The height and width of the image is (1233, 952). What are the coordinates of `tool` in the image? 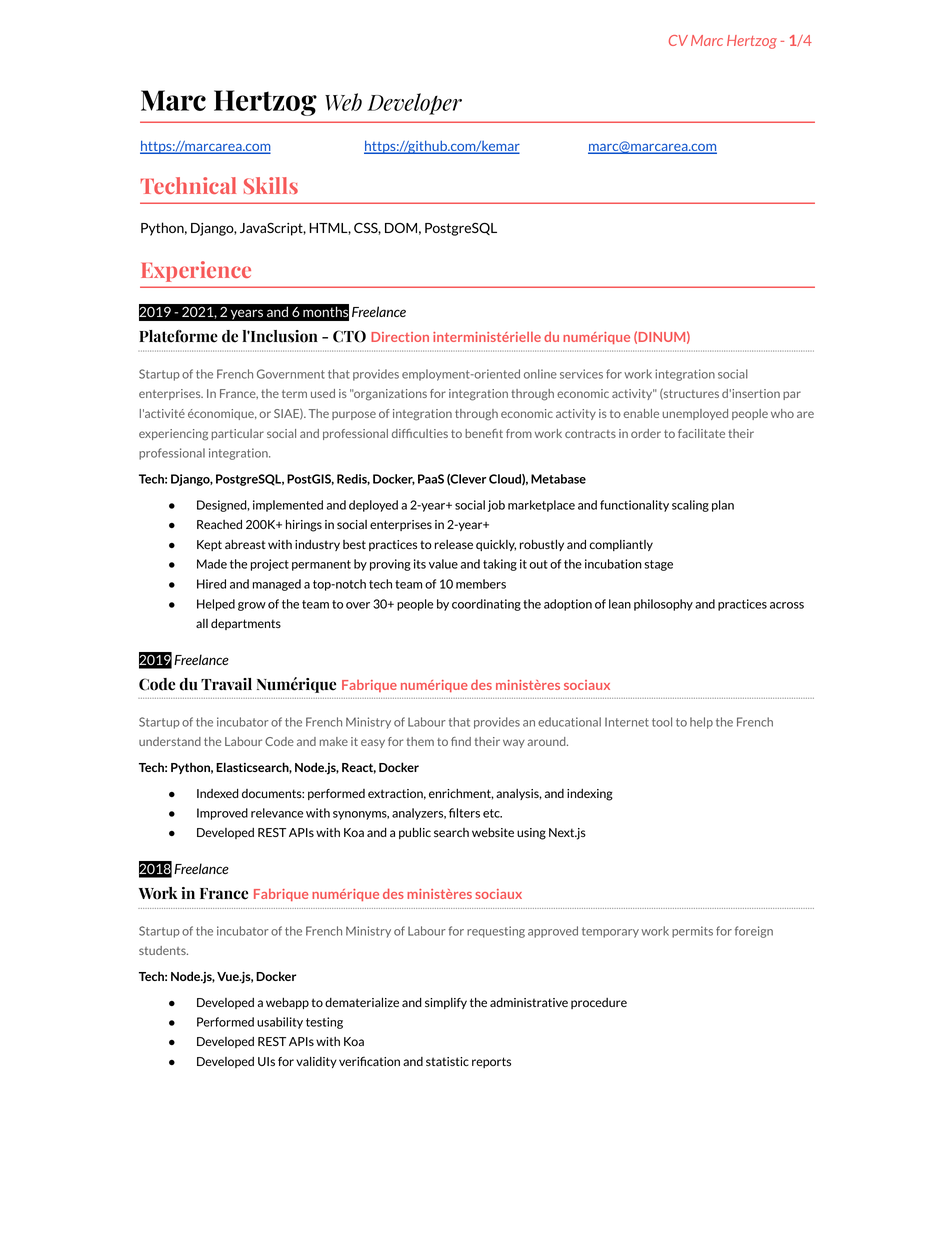 It's located at (662, 722).
